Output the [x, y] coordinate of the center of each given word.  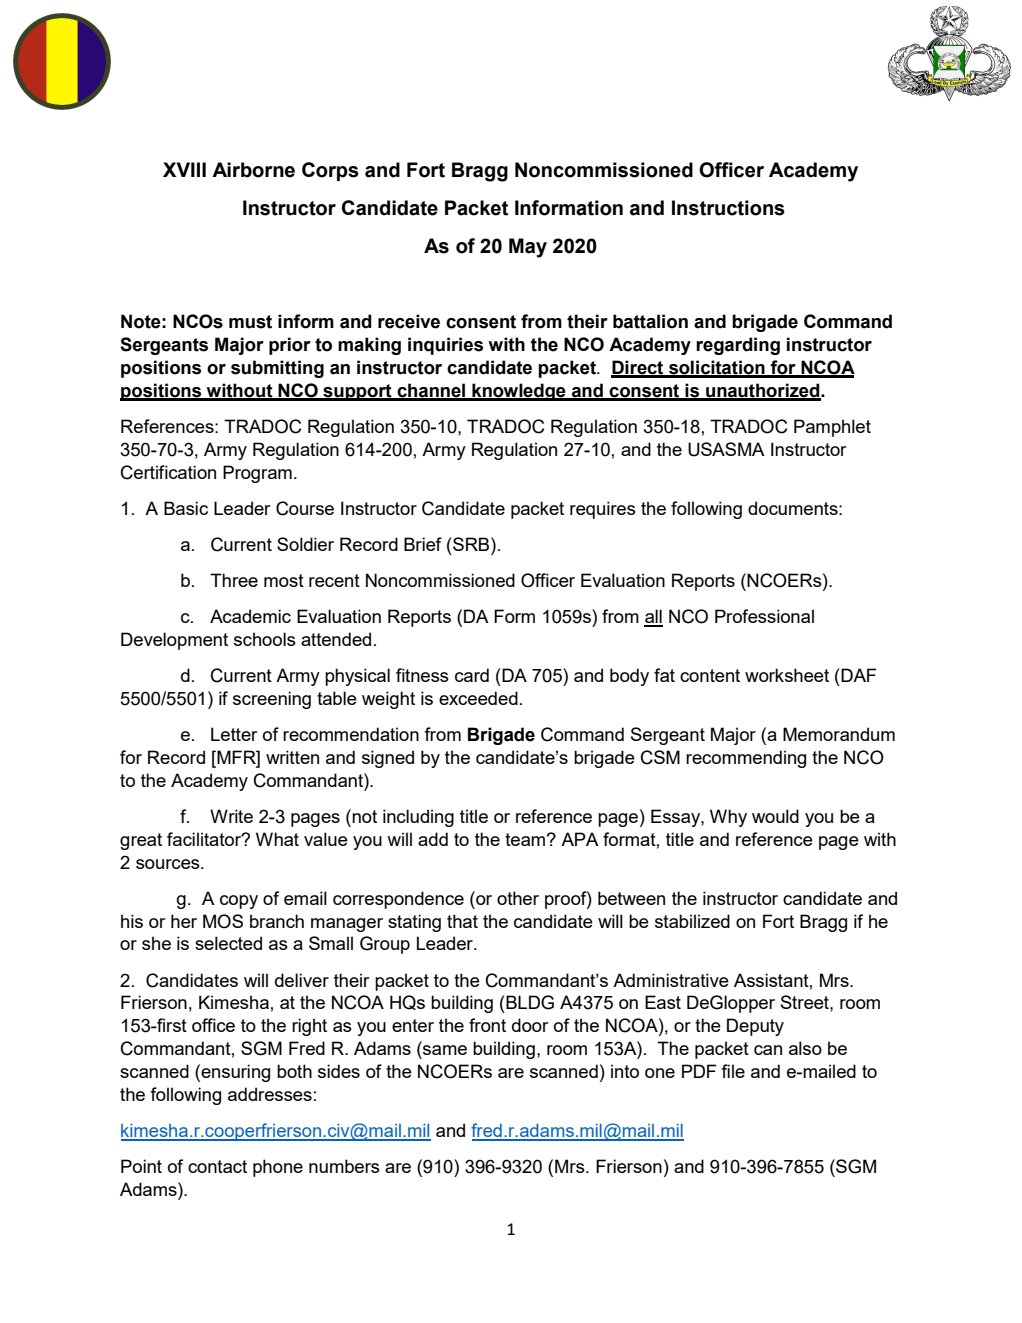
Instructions [728, 208]
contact [217, 1166]
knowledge [519, 392]
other [518, 898]
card [472, 675]
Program [257, 474]
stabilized [692, 921]
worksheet [787, 675]
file [733, 1071]
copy [239, 902]
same [445, 1050]
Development [174, 641]
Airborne [253, 170]
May [528, 248]
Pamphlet [832, 428]
